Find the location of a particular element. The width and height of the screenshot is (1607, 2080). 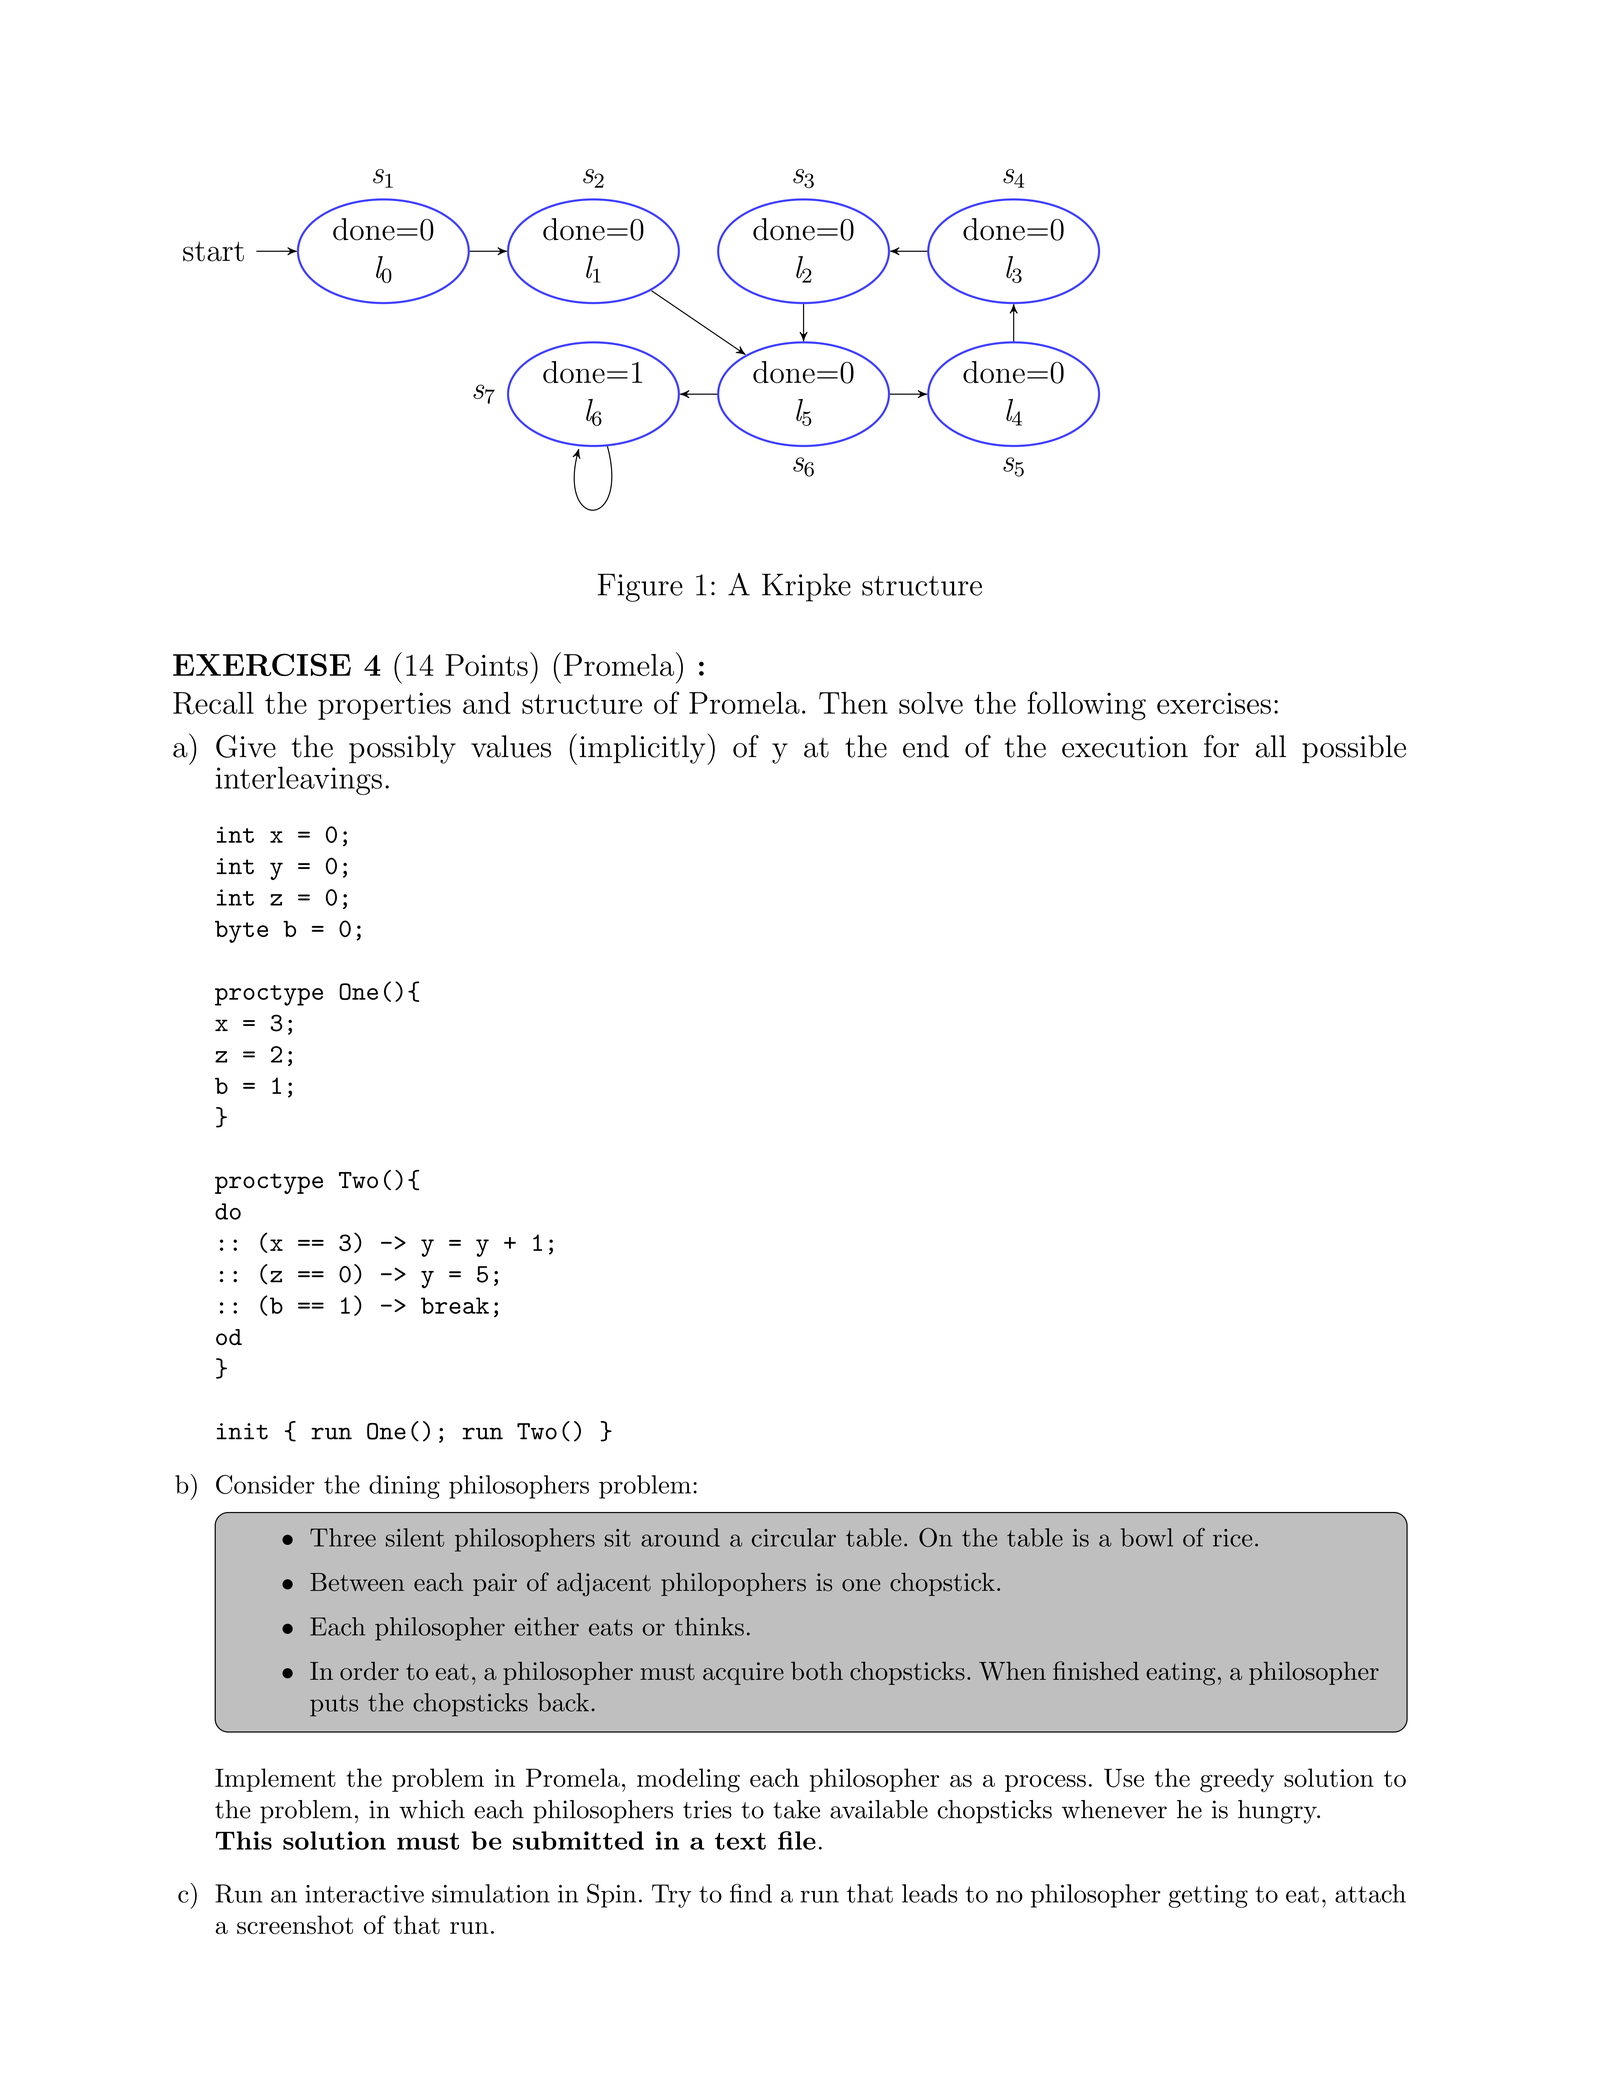

byte is located at coordinates (241, 932).
